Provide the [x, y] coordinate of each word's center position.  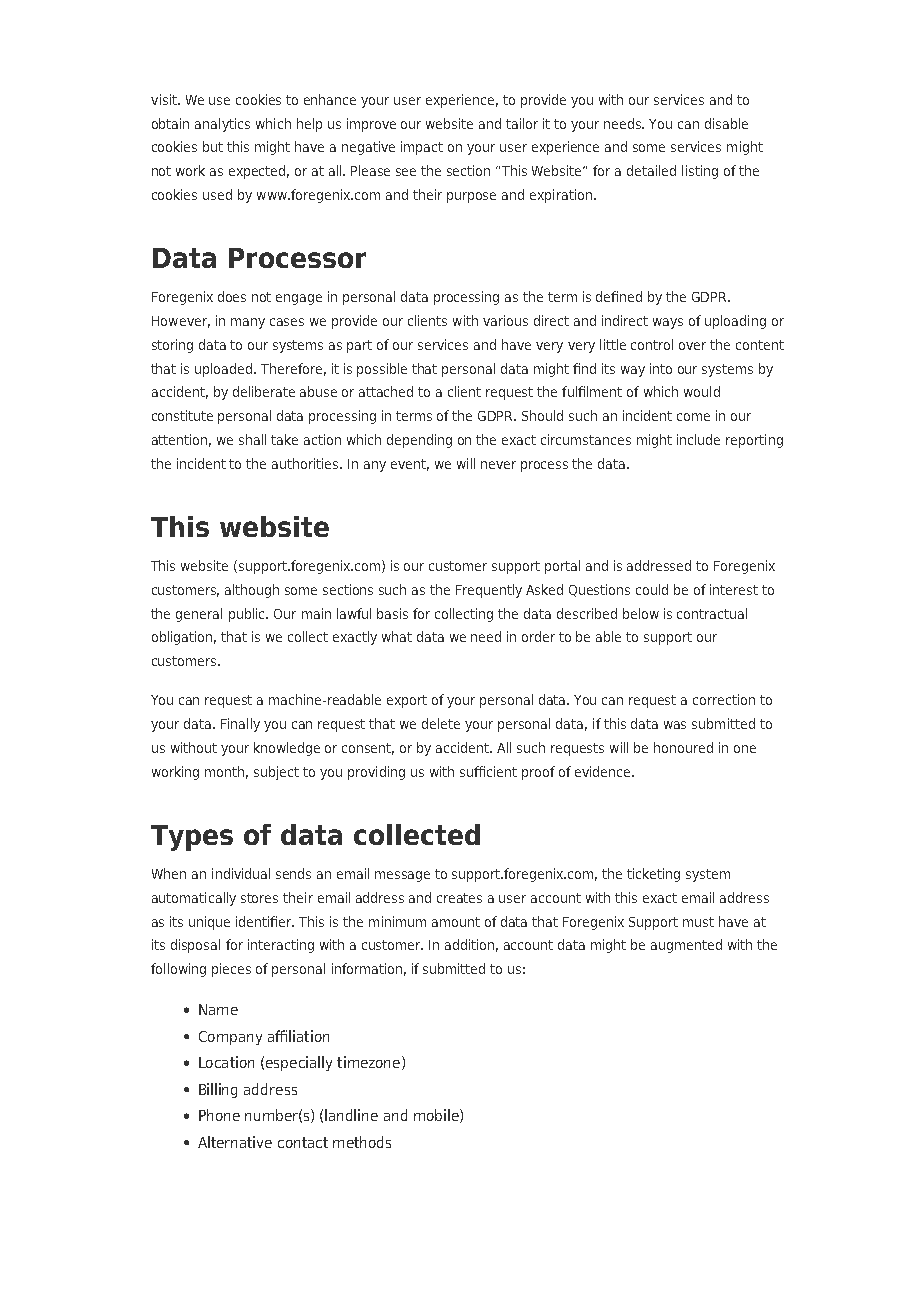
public [248, 615]
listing [700, 172]
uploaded [225, 370]
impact [422, 148]
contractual [712, 613]
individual [241, 873]
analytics [222, 125]
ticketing [653, 875]
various [505, 320]
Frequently [489, 591]
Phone [219, 1115]
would [702, 391]
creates [459, 898]
